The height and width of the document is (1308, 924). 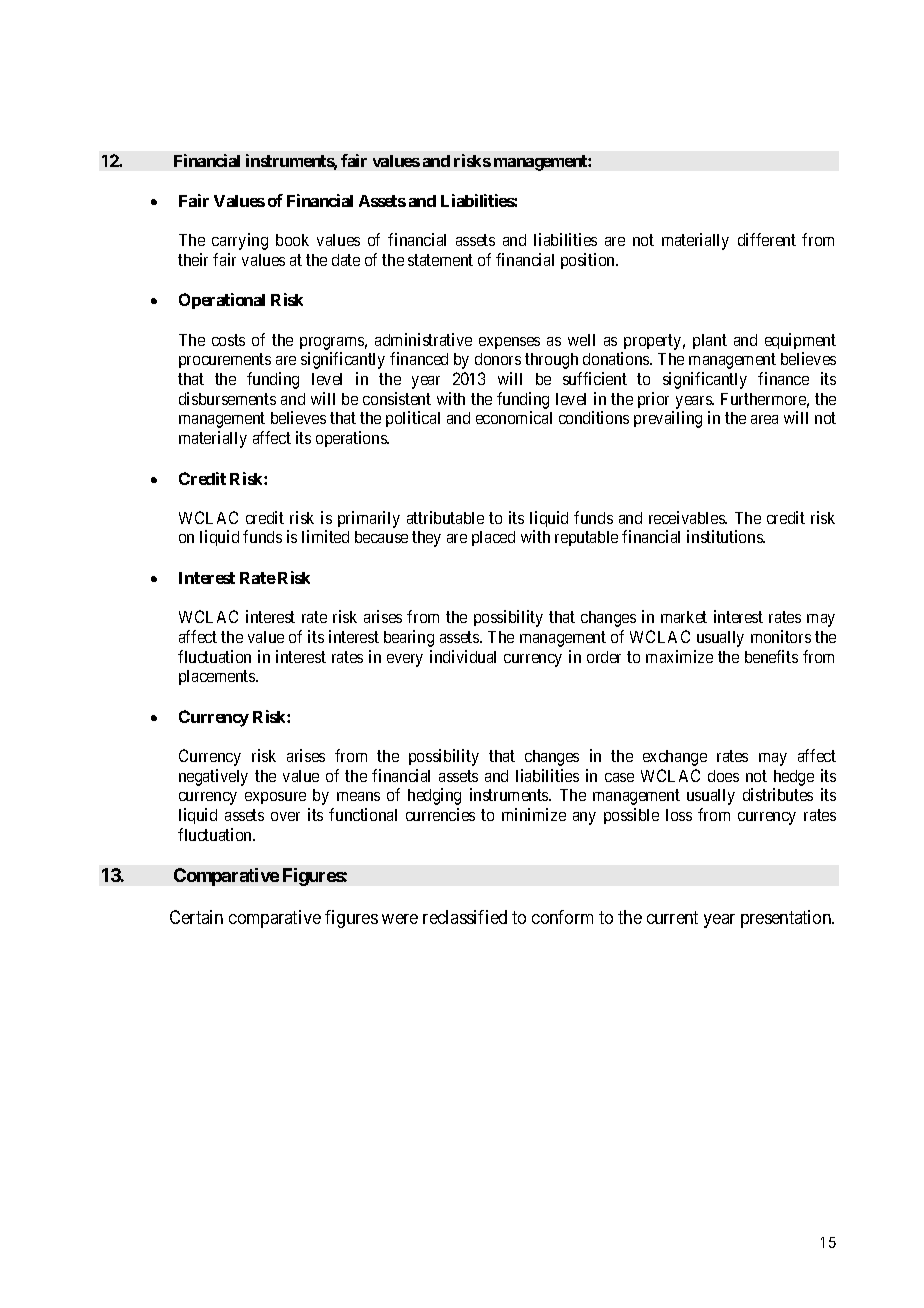 What do you see at coordinates (771, 656) in the document?
I see `benefits` at bounding box center [771, 656].
